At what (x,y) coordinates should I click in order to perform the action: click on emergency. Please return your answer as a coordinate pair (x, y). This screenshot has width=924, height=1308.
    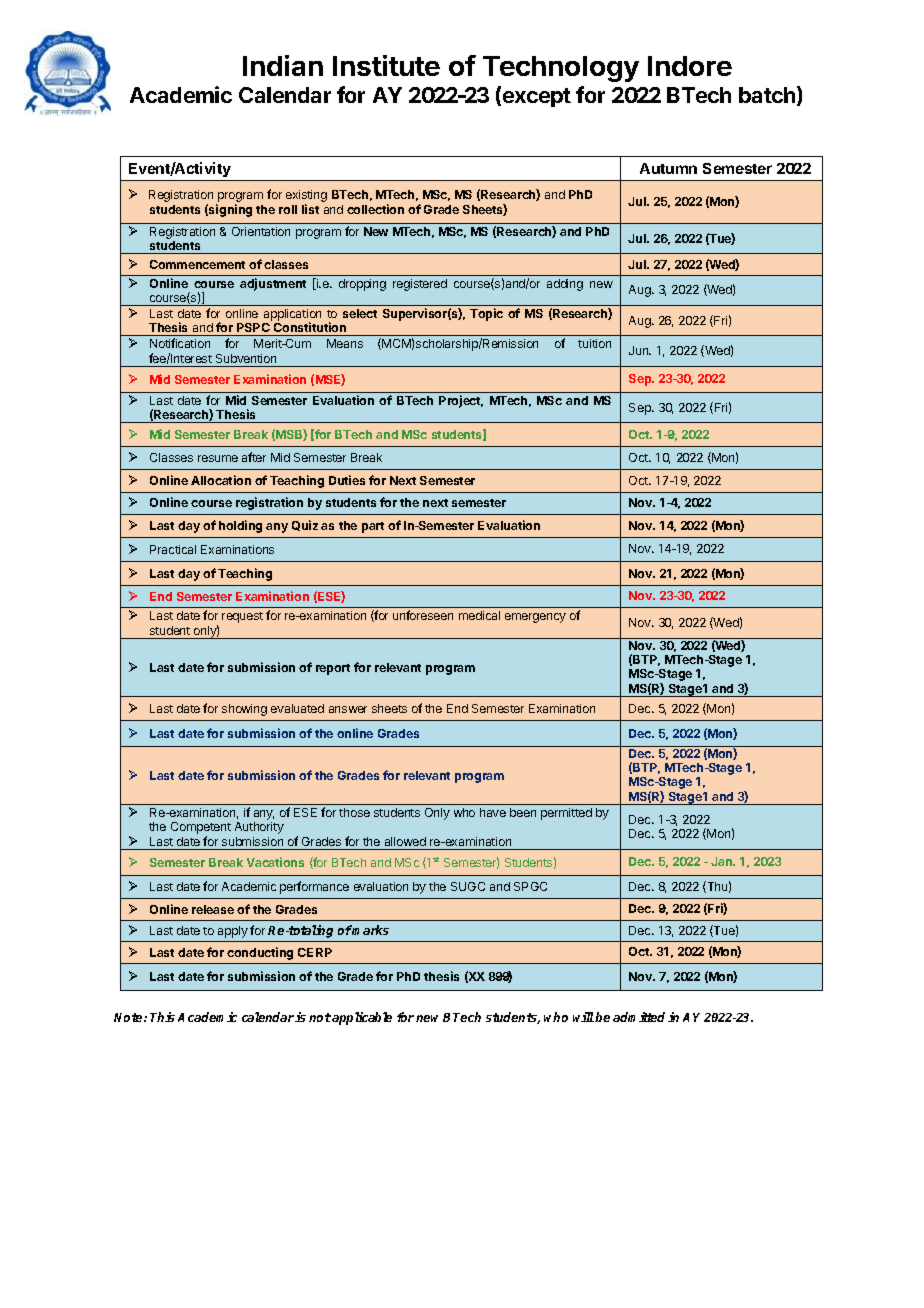
    Looking at the image, I should click on (535, 618).
